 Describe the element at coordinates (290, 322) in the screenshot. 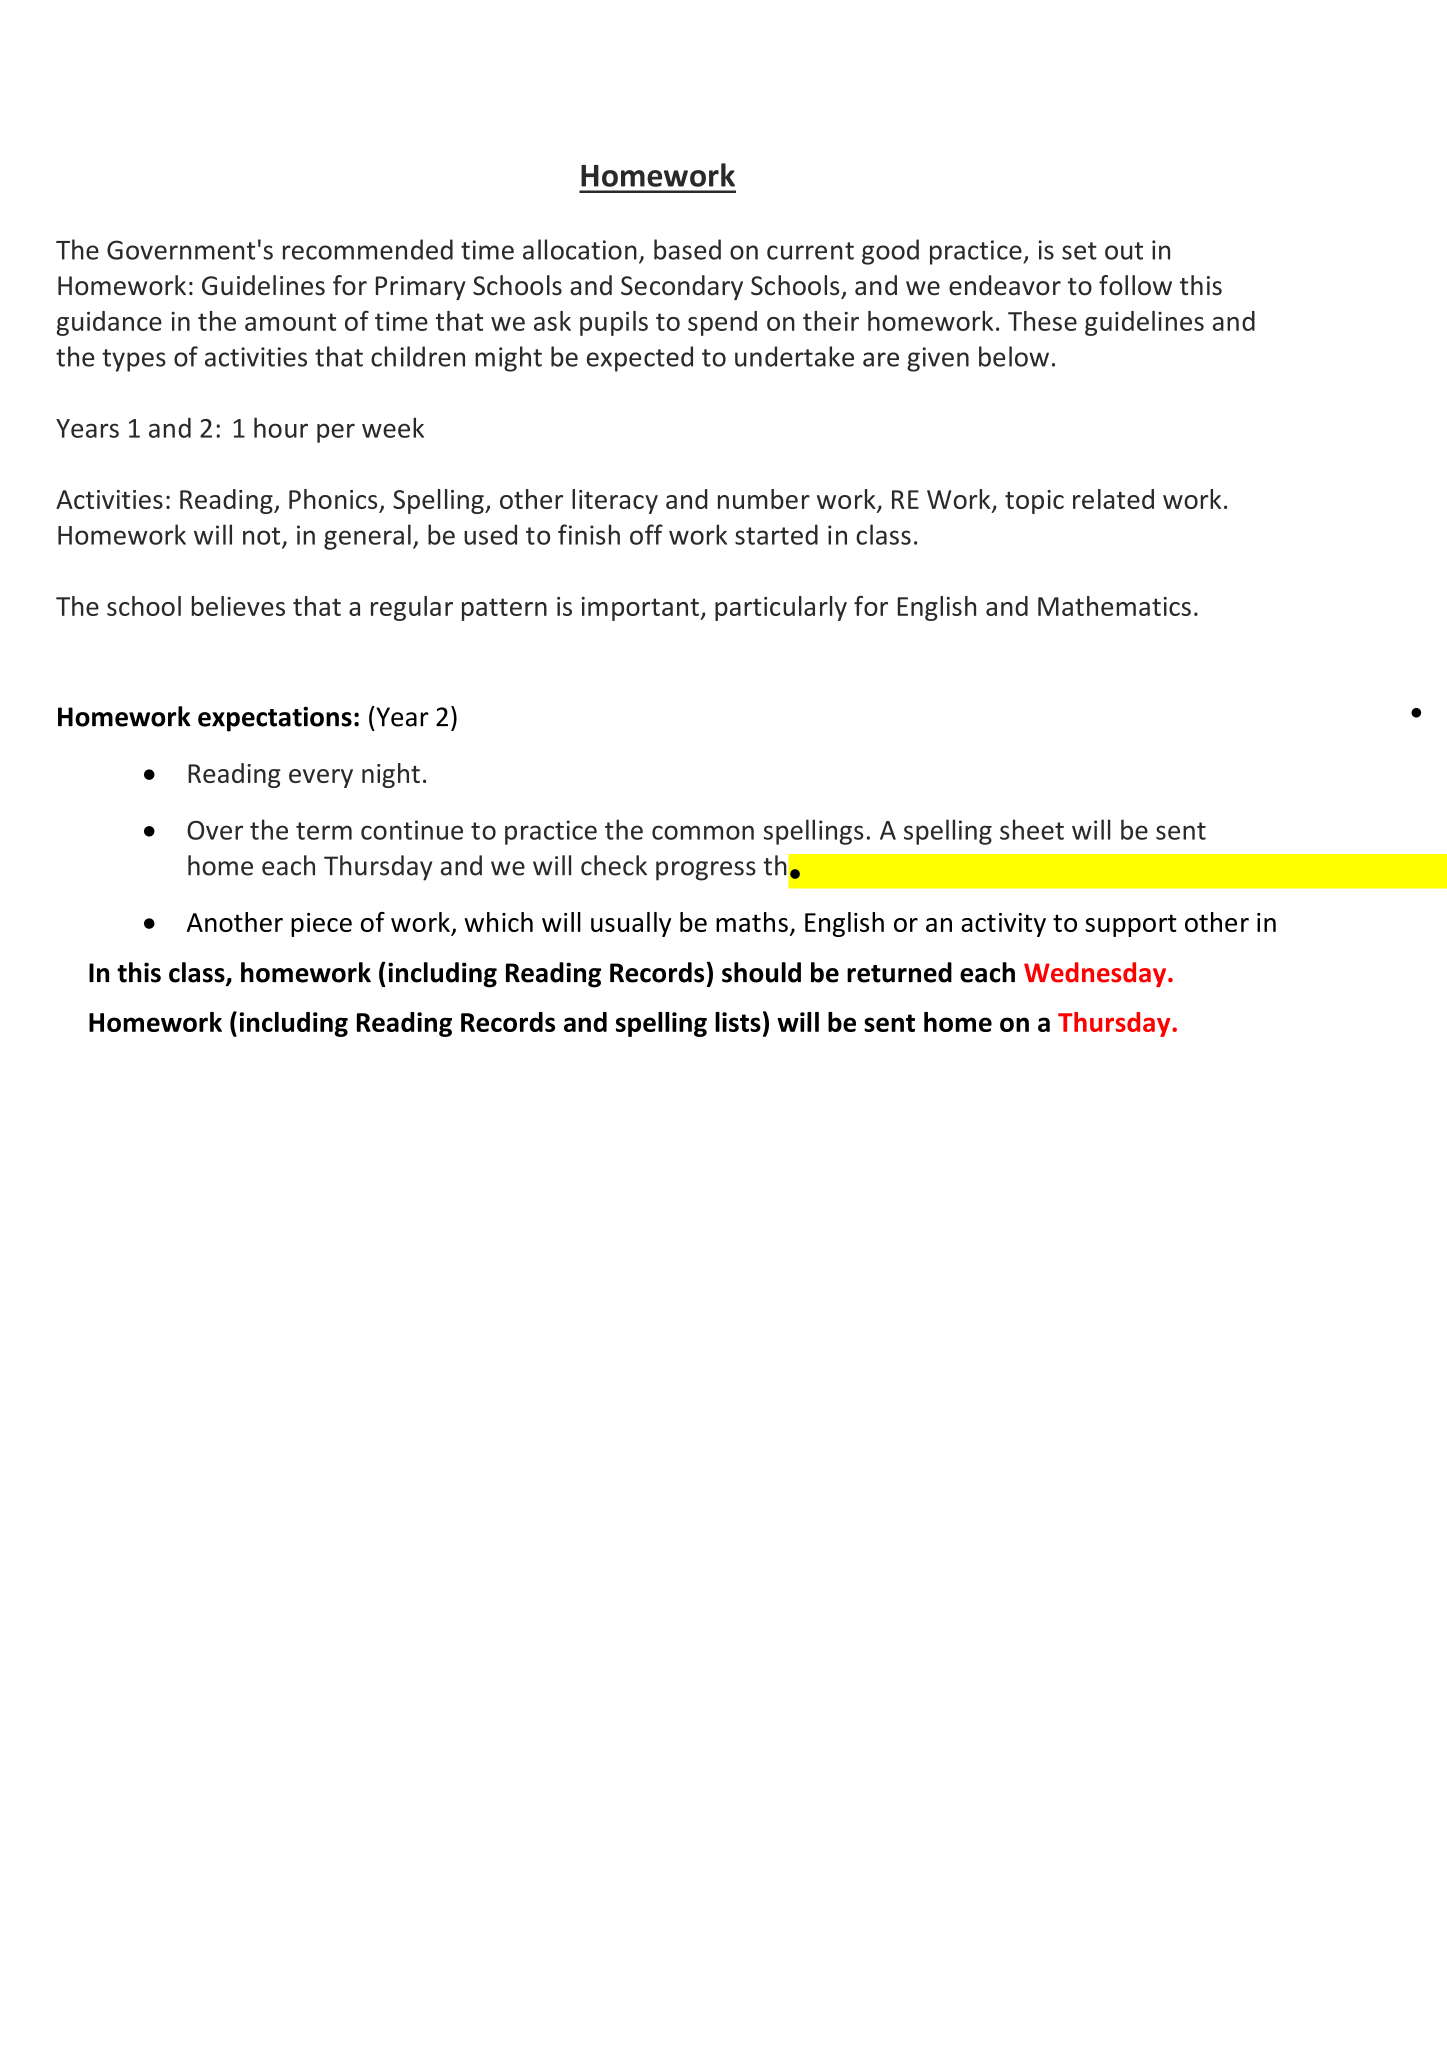

I see `amount` at that location.
